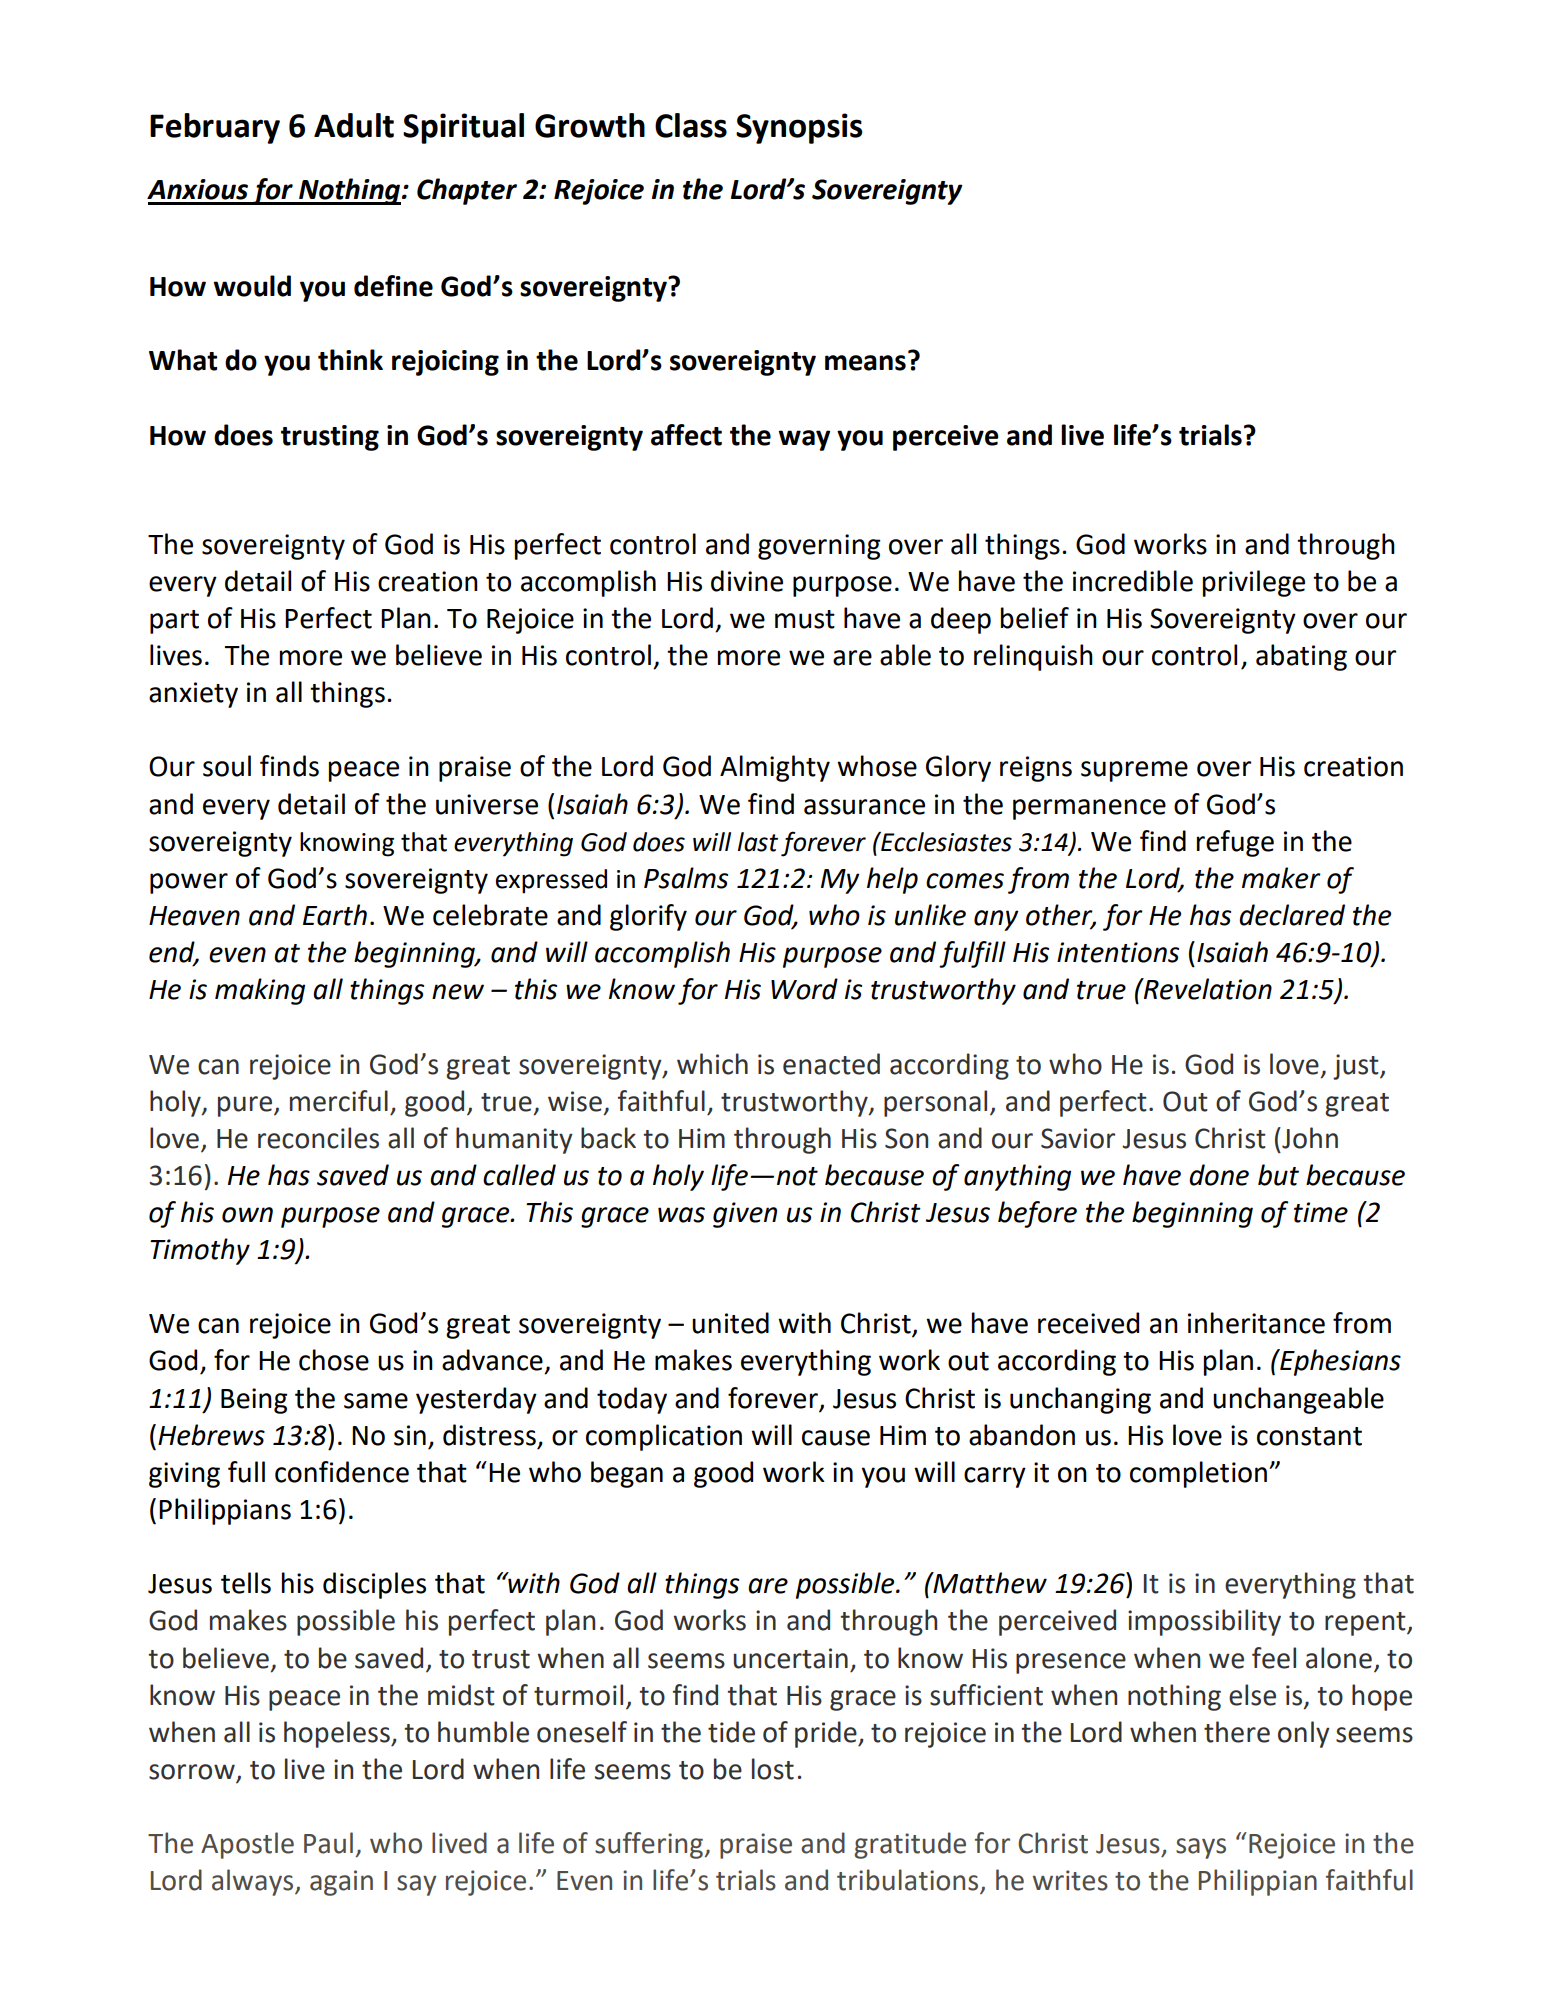  What do you see at coordinates (334, 1360) in the page?
I see `chose` at bounding box center [334, 1360].
